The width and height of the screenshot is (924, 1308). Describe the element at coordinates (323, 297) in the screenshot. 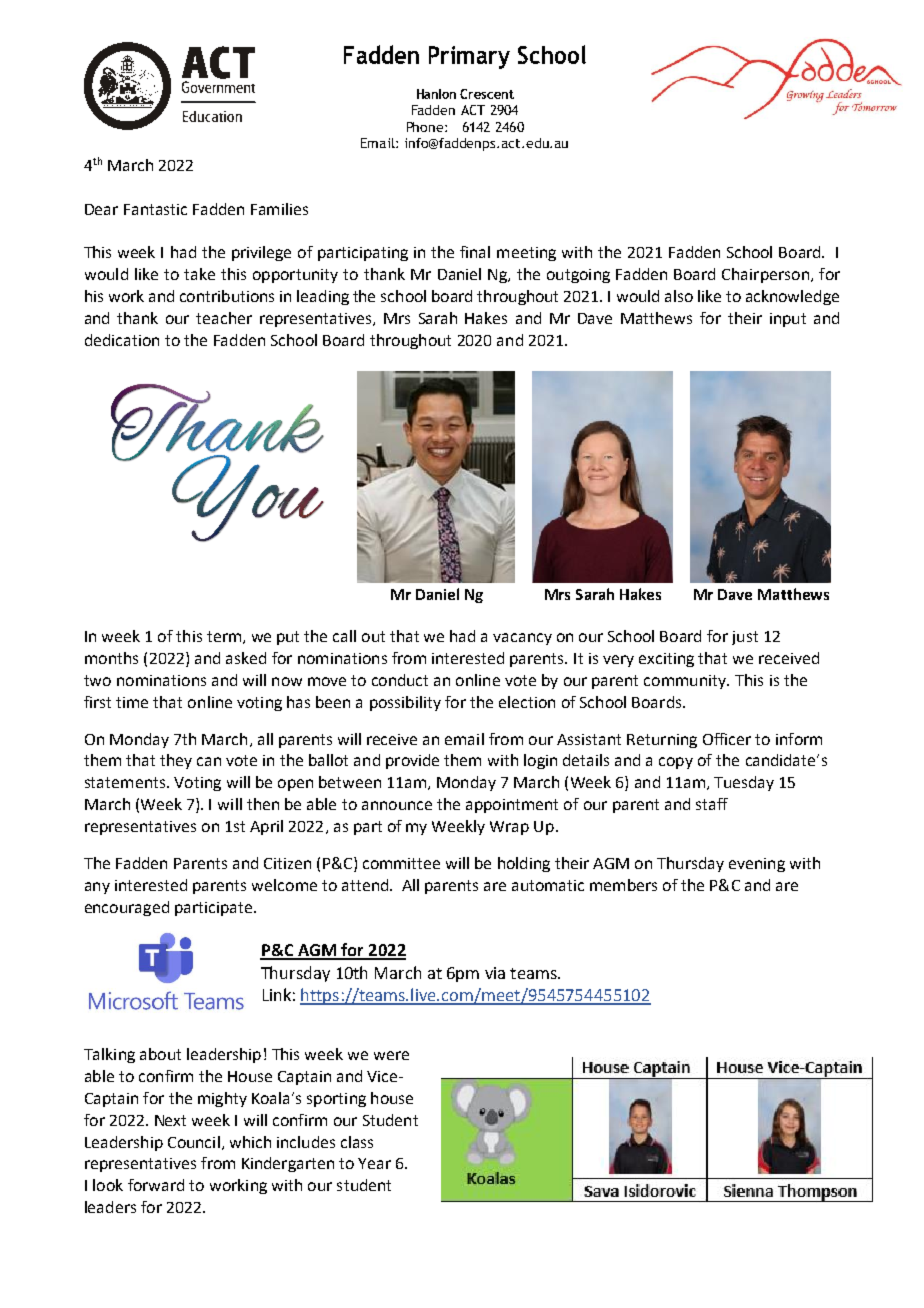

I see `leading` at that location.
